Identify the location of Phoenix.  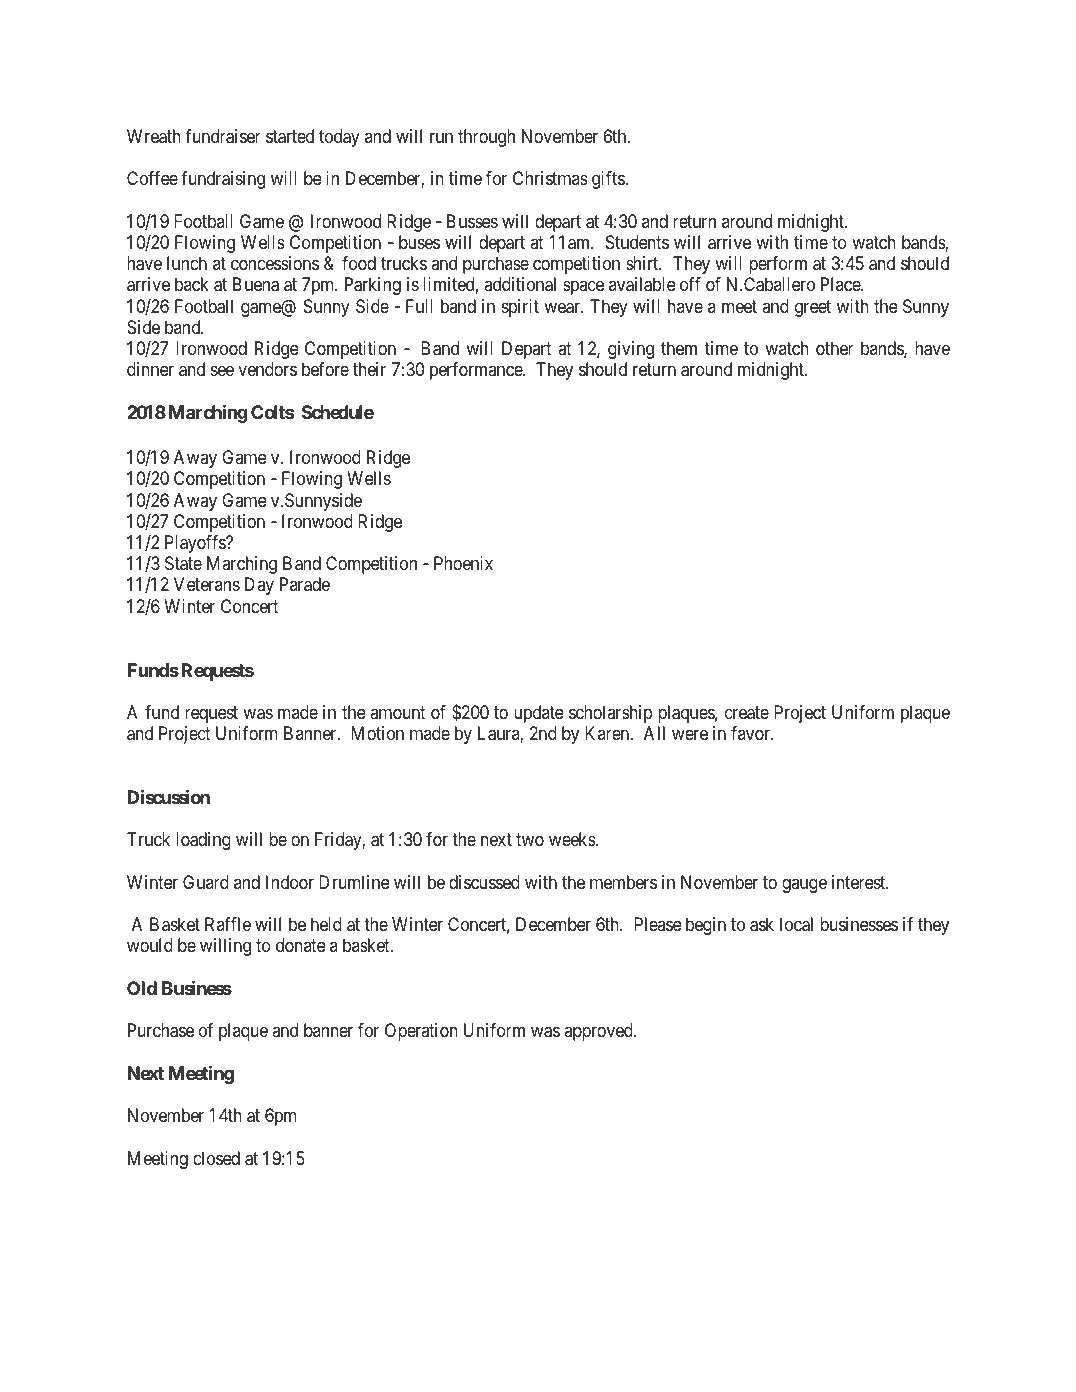
(463, 563).
